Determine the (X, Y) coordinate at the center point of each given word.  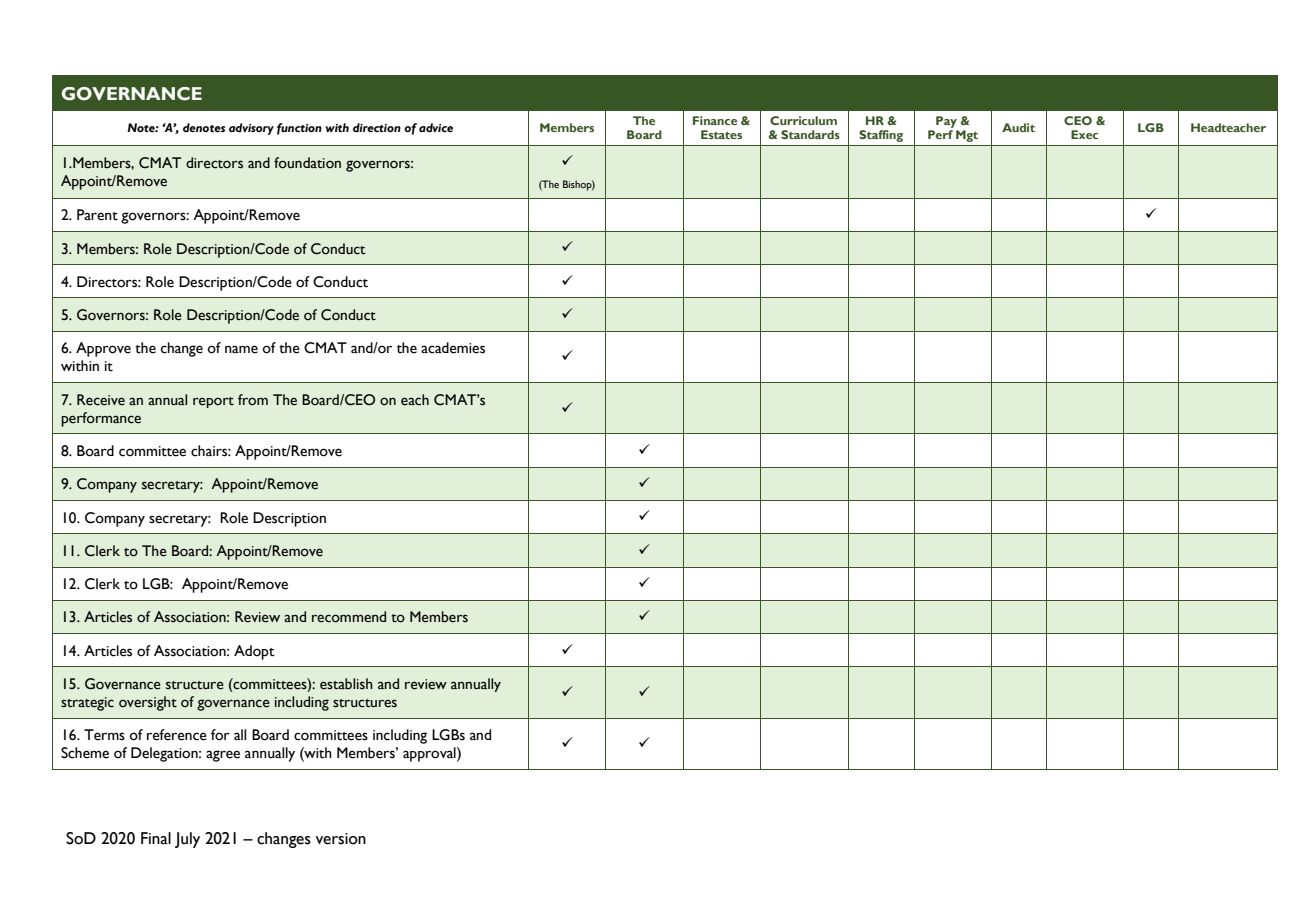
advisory (251, 129)
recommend (349, 617)
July (187, 840)
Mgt (967, 136)
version (341, 839)
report (213, 402)
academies (453, 348)
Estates (721, 134)
